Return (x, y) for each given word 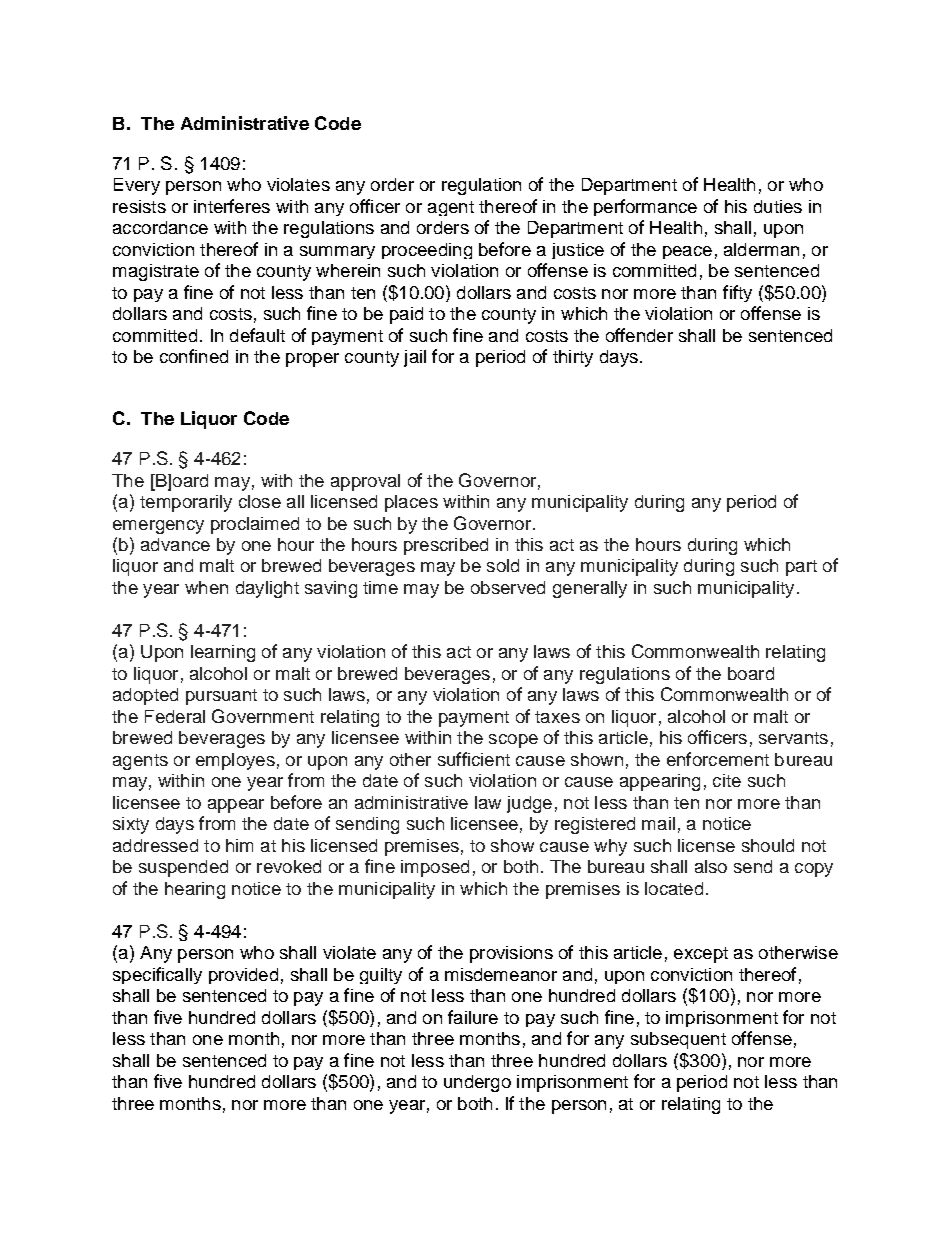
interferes (232, 206)
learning (223, 653)
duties (778, 206)
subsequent (678, 1040)
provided (243, 976)
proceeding (427, 251)
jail (415, 358)
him (239, 845)
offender (639, 335)
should (768, 845)
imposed (435, 868)
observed (508, 587)
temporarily (186, 503)
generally (590, 589)
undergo (477, 1083)
